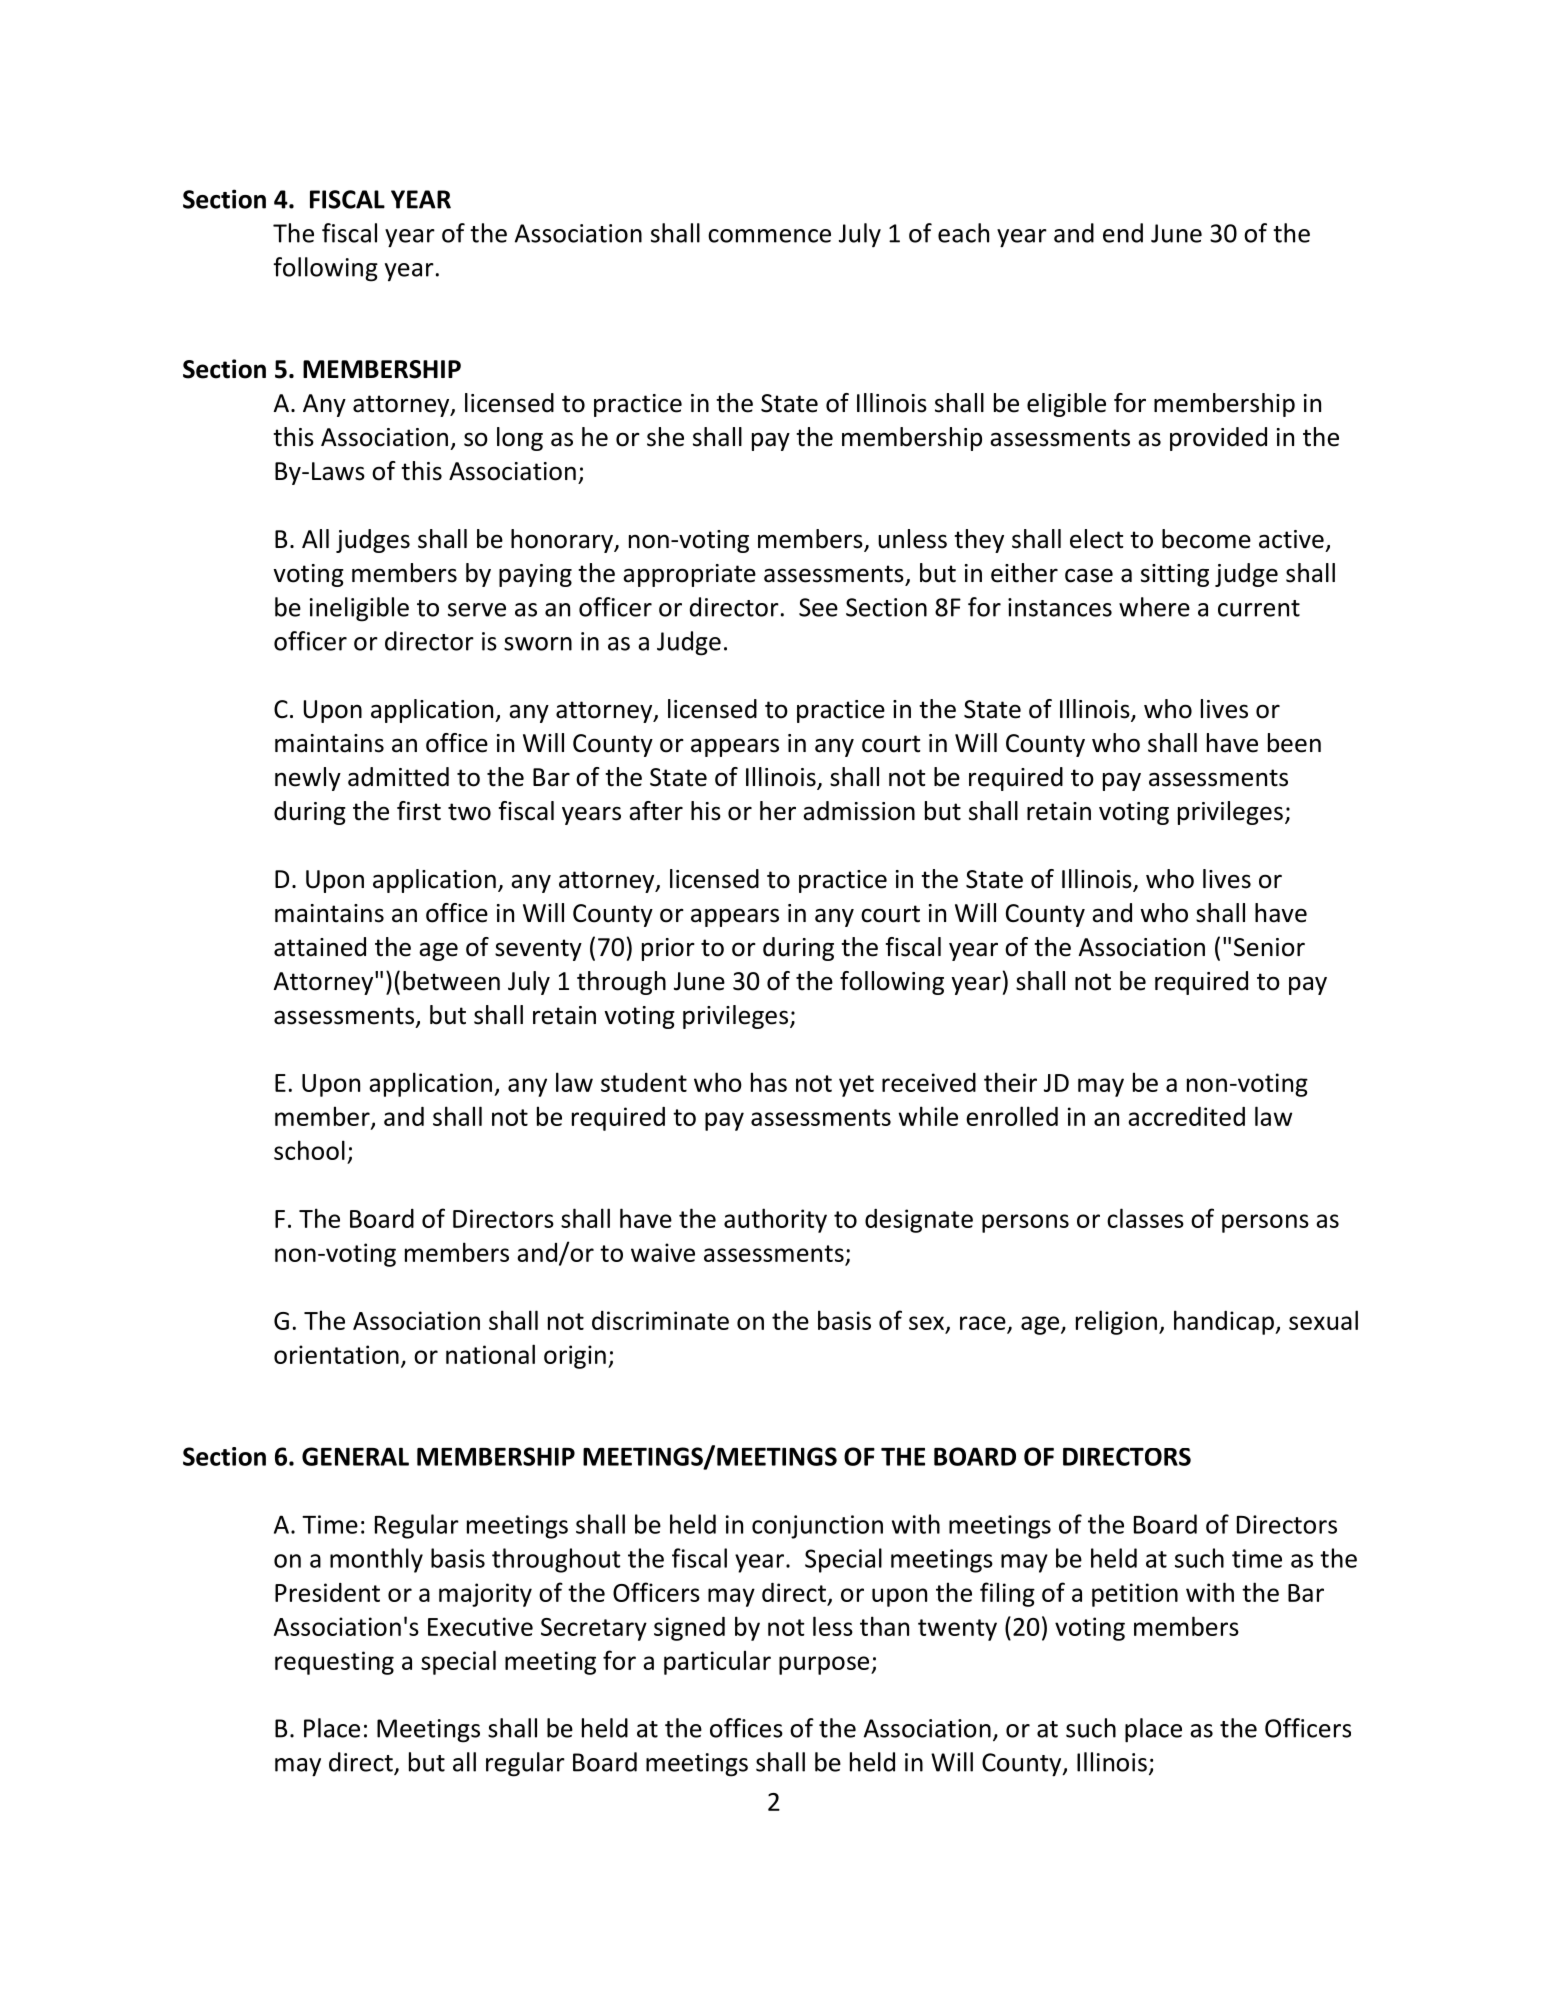  Describe the element at coordinates (480, 1626) in the image. I see `Executive` at that location.
